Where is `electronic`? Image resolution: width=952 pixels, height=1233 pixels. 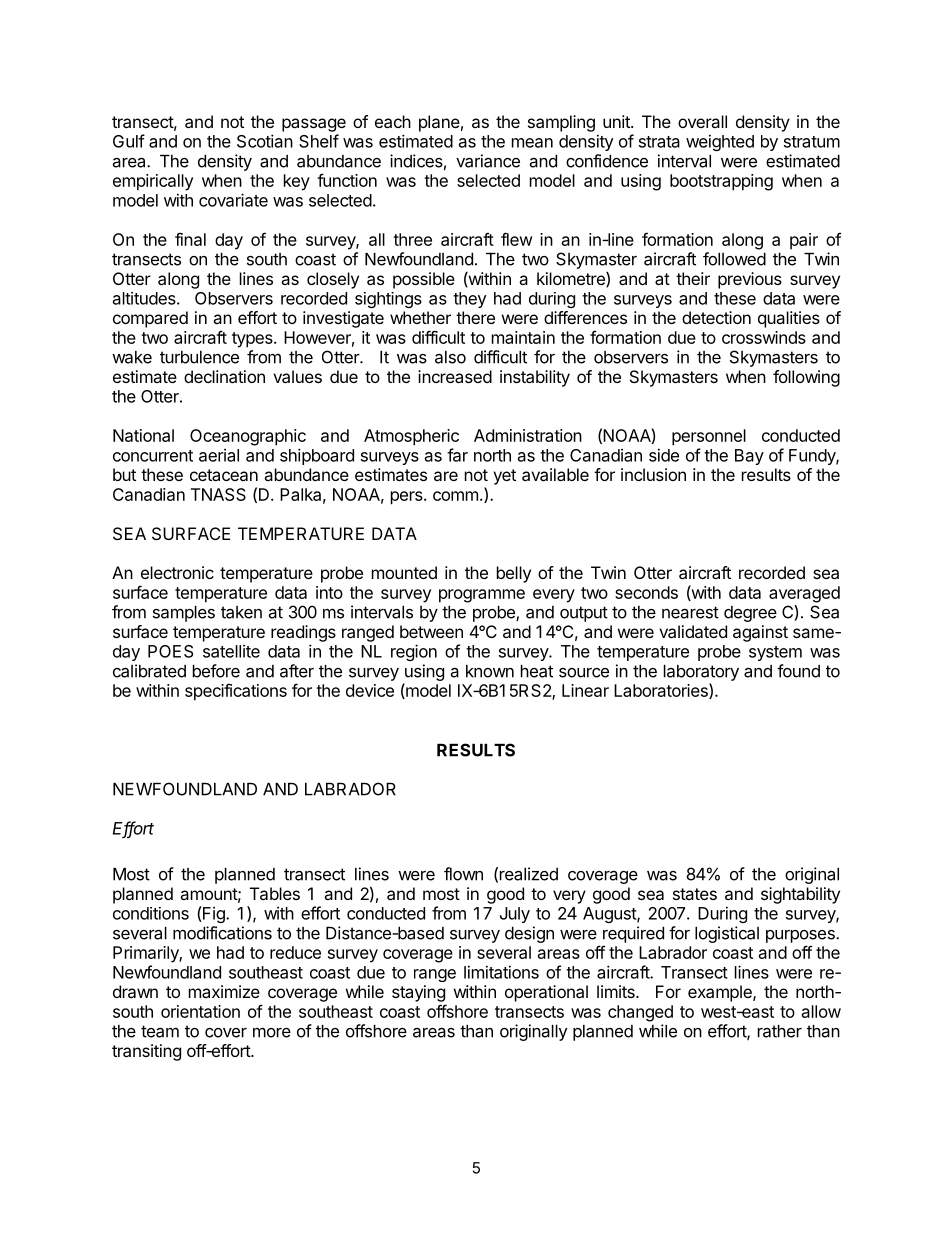 electronic is located at coordinates (177, 572).
